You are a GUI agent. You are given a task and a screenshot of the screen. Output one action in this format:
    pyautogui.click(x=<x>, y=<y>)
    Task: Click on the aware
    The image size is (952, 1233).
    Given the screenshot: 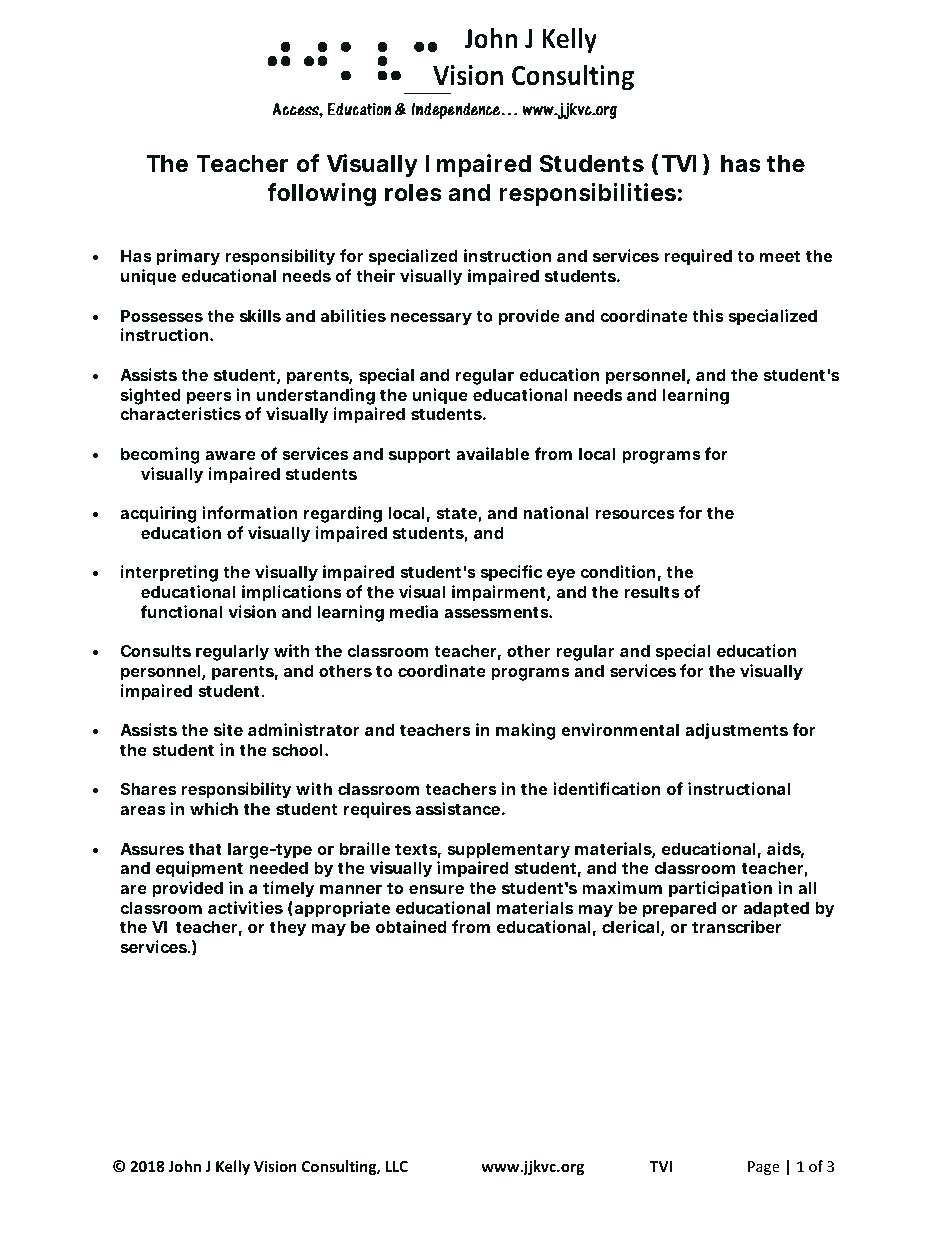 What is the action you would take?
    pyautogui.click(x=230, y=455)
